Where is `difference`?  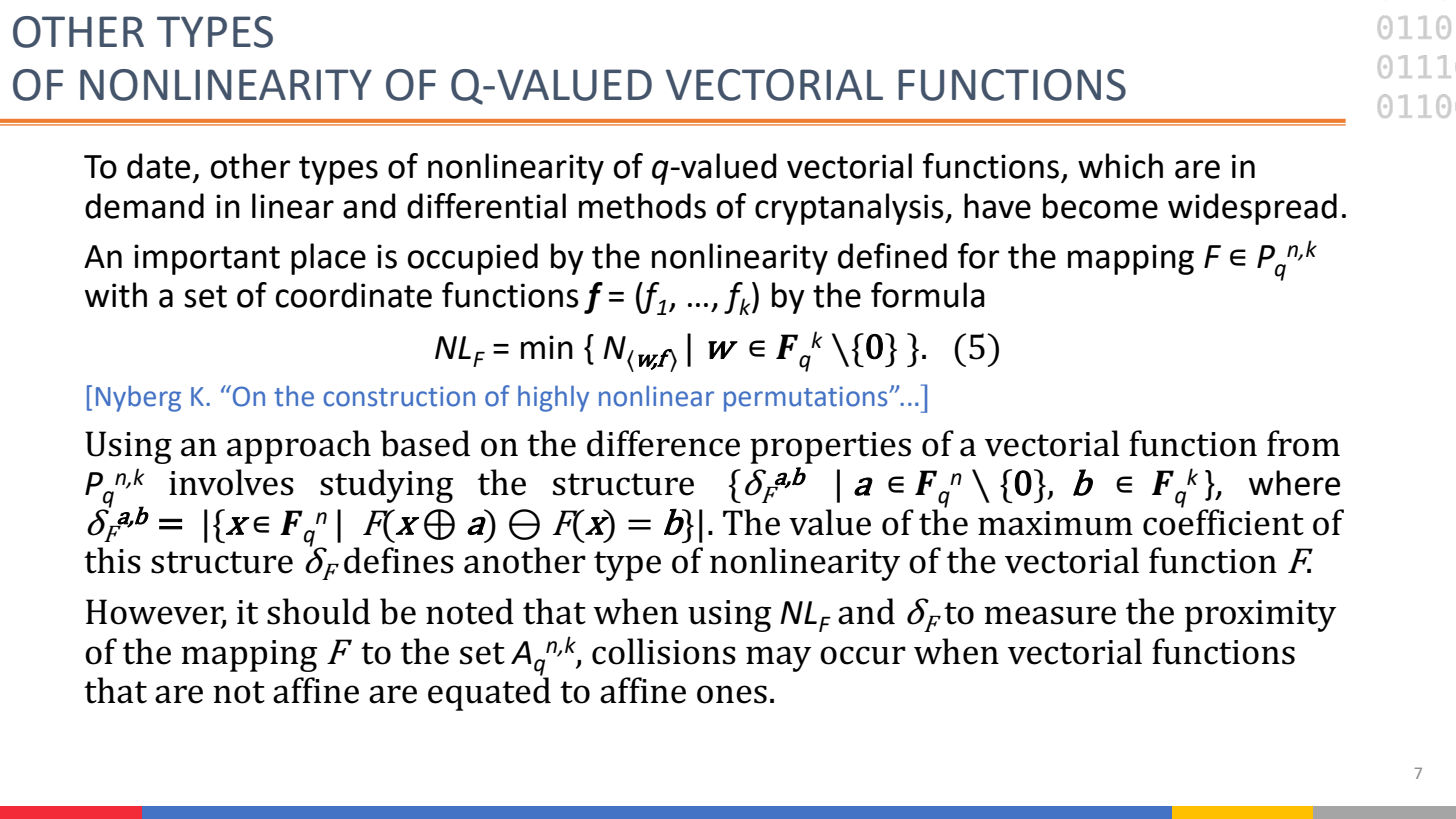
difference is located at coordinates (663, 443).
